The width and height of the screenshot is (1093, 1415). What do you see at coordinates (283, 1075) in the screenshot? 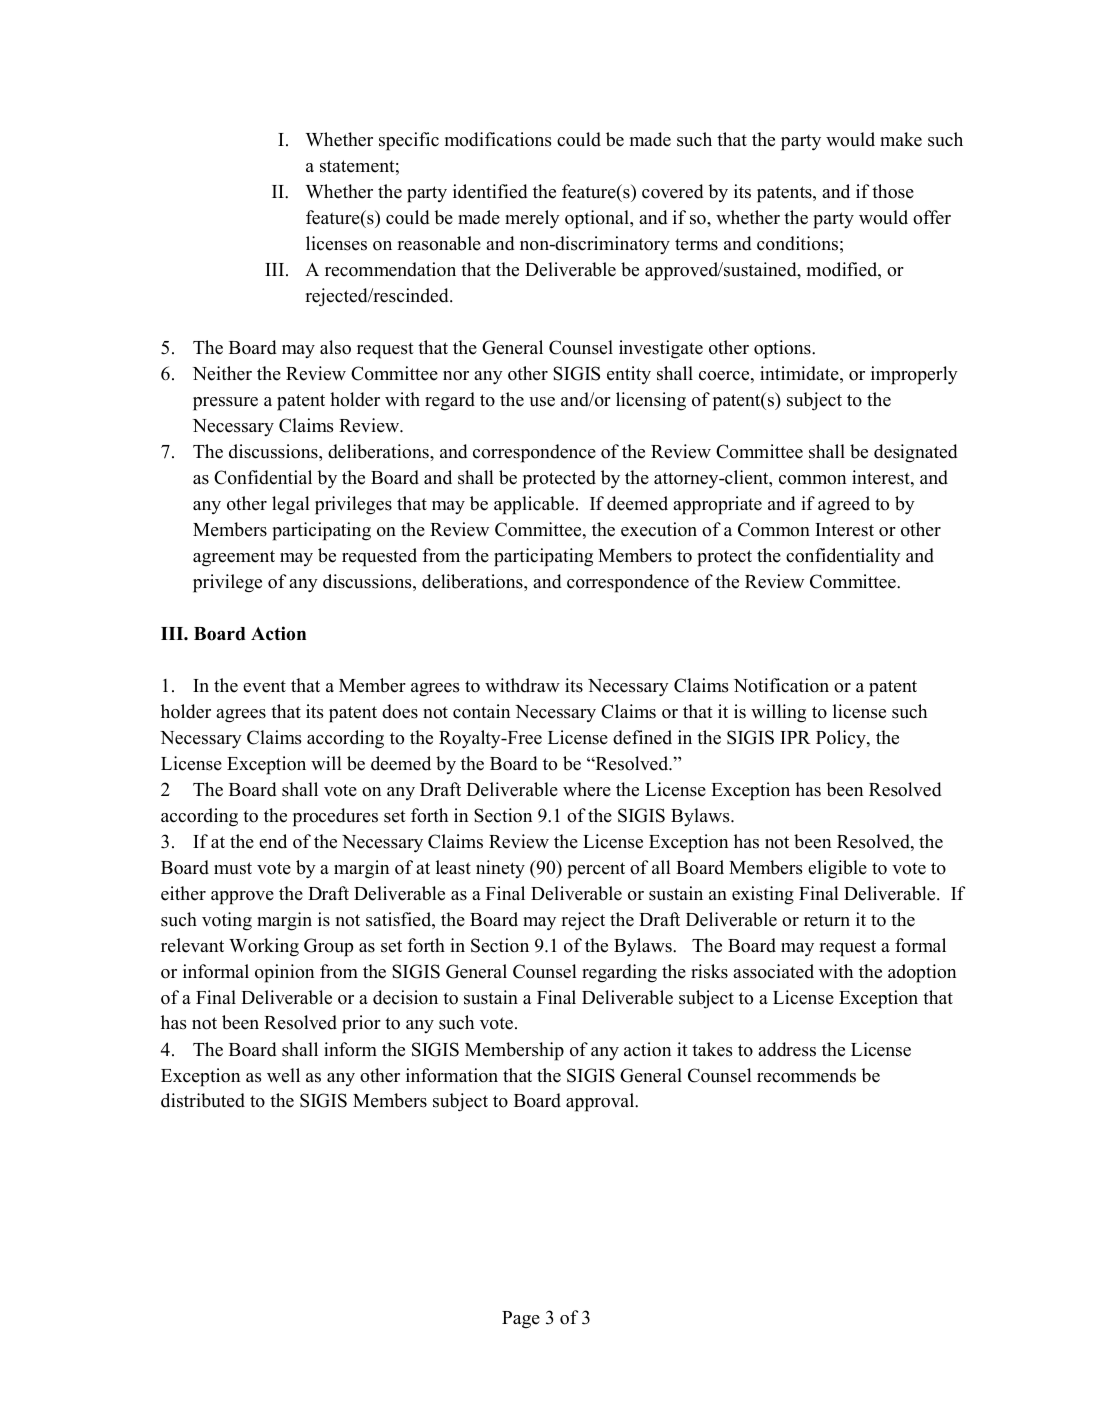
I see `well` at bounding box center [283, 1075].
